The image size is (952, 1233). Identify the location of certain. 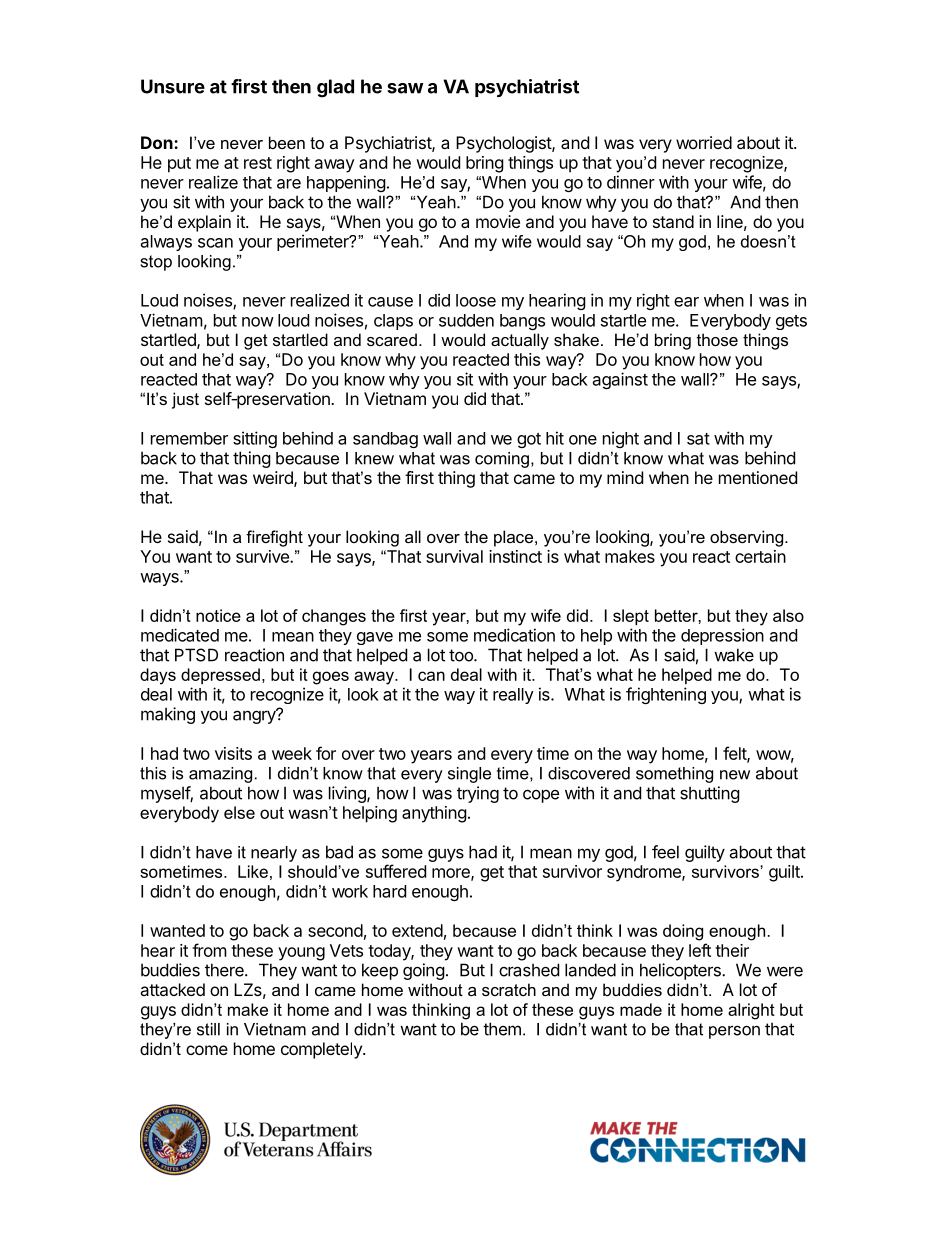
(760, 556).
